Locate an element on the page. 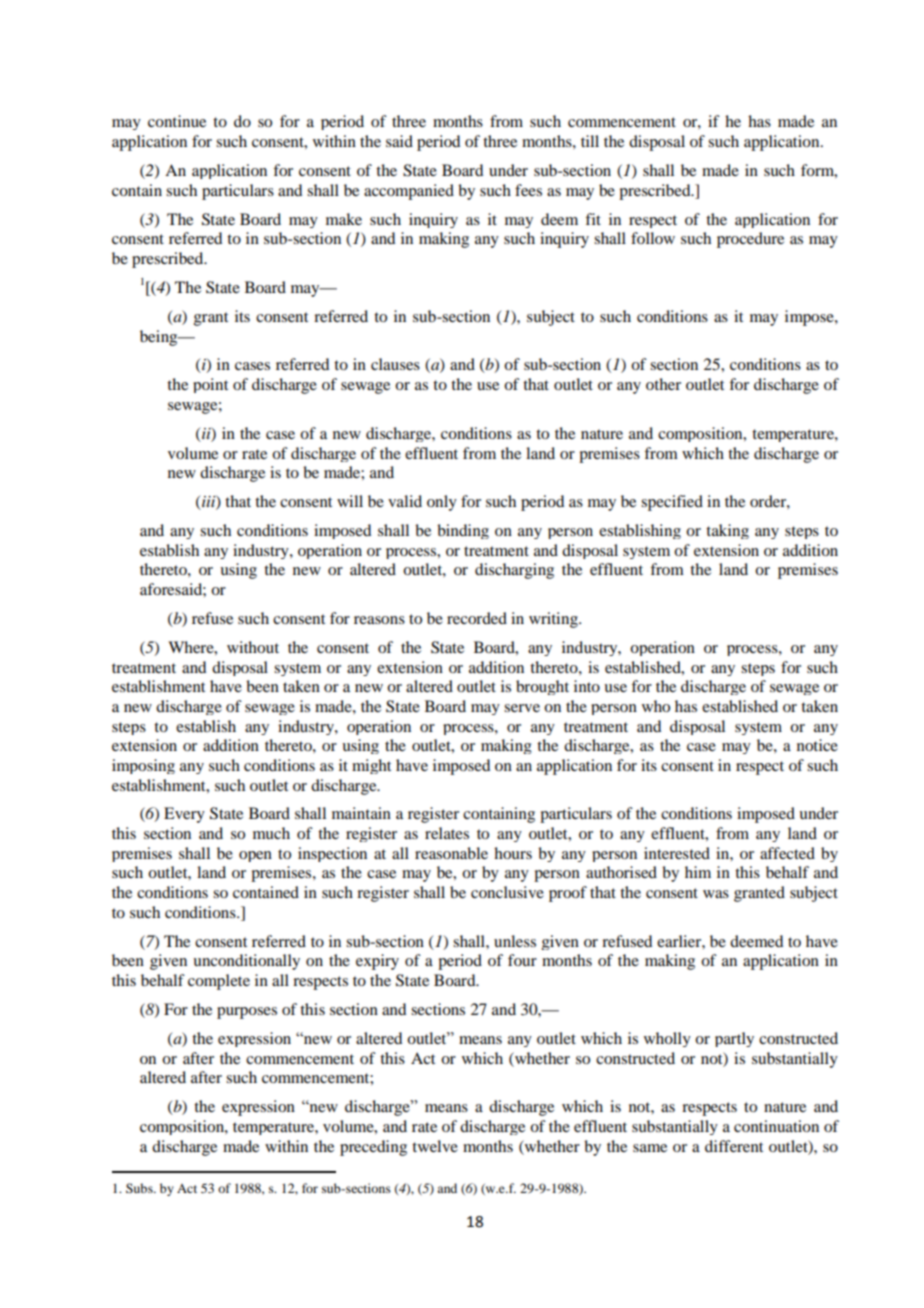 Image resolution: width=924 pixels, height=1308 pixels. only is located at coordinates (442, 503).
